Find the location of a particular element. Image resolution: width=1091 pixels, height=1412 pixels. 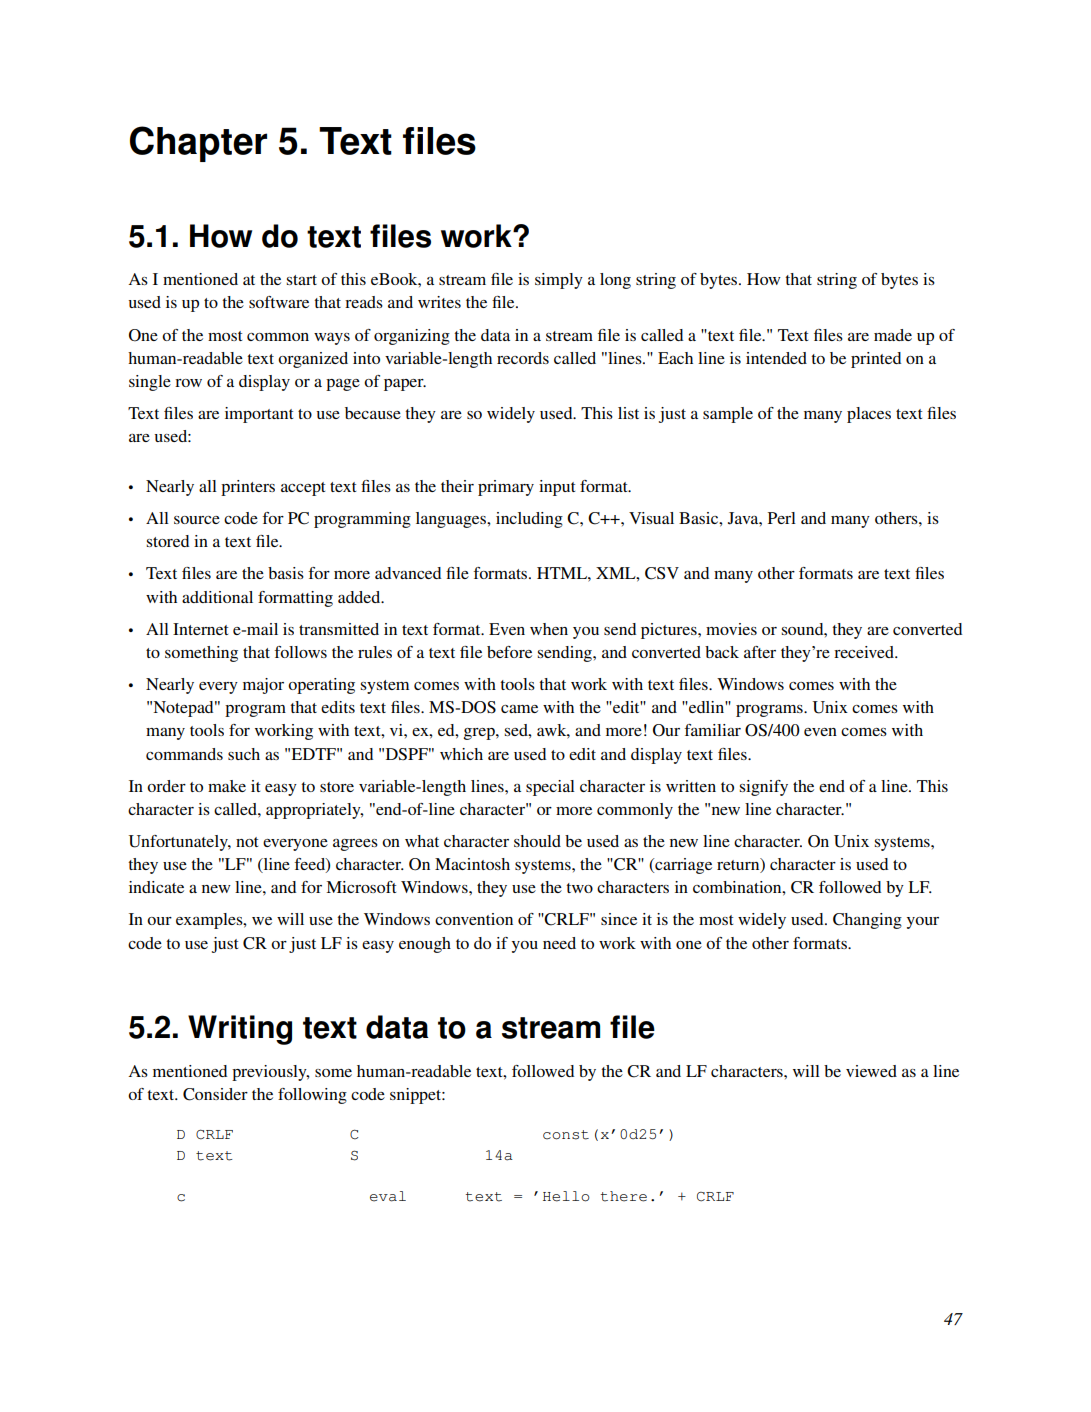

simply is located at coordinates (559, 281).
